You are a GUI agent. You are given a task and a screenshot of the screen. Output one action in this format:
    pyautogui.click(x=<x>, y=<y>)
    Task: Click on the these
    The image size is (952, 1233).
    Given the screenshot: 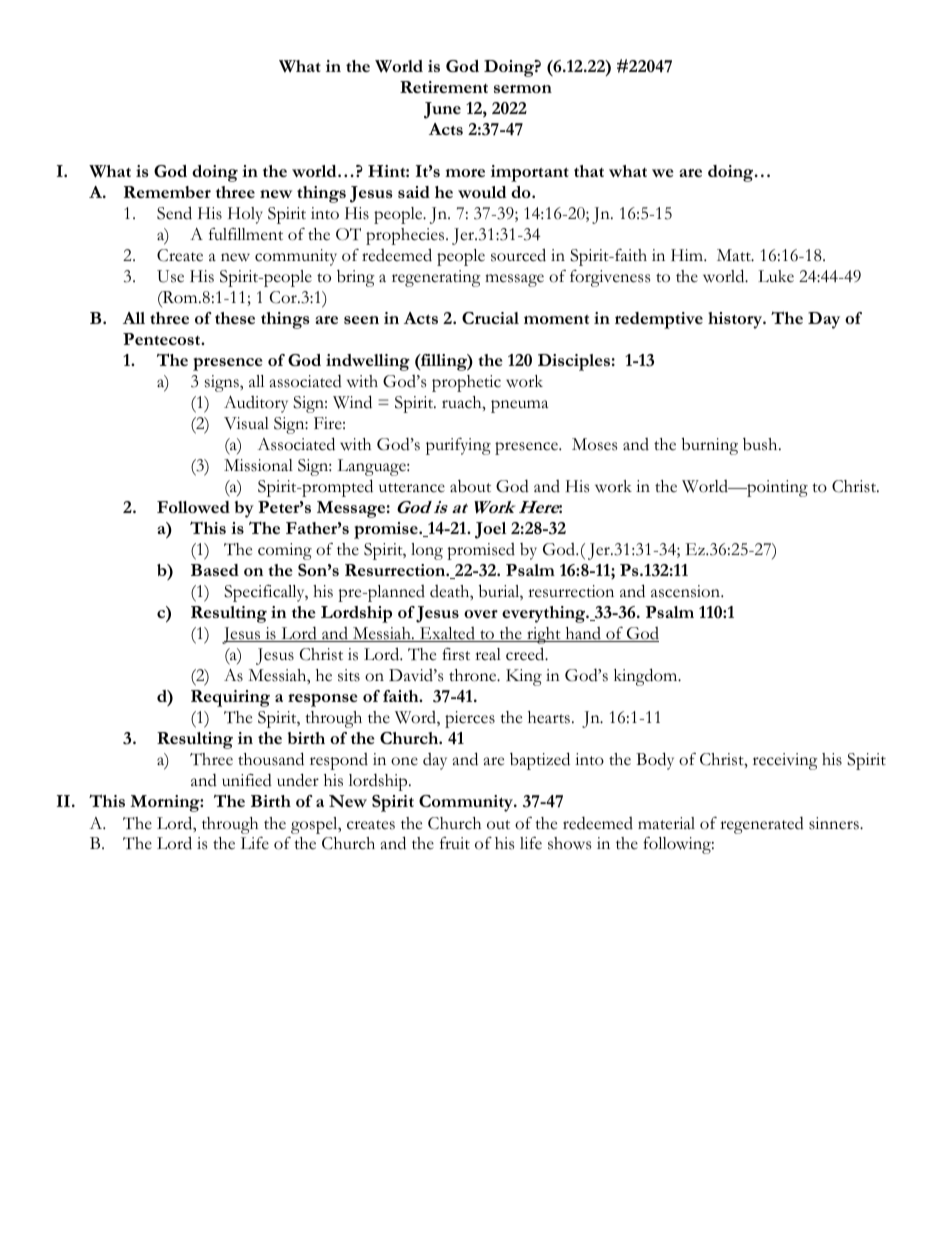 What is the action you would take?
    pyautogui.click(x=235, y=318)
